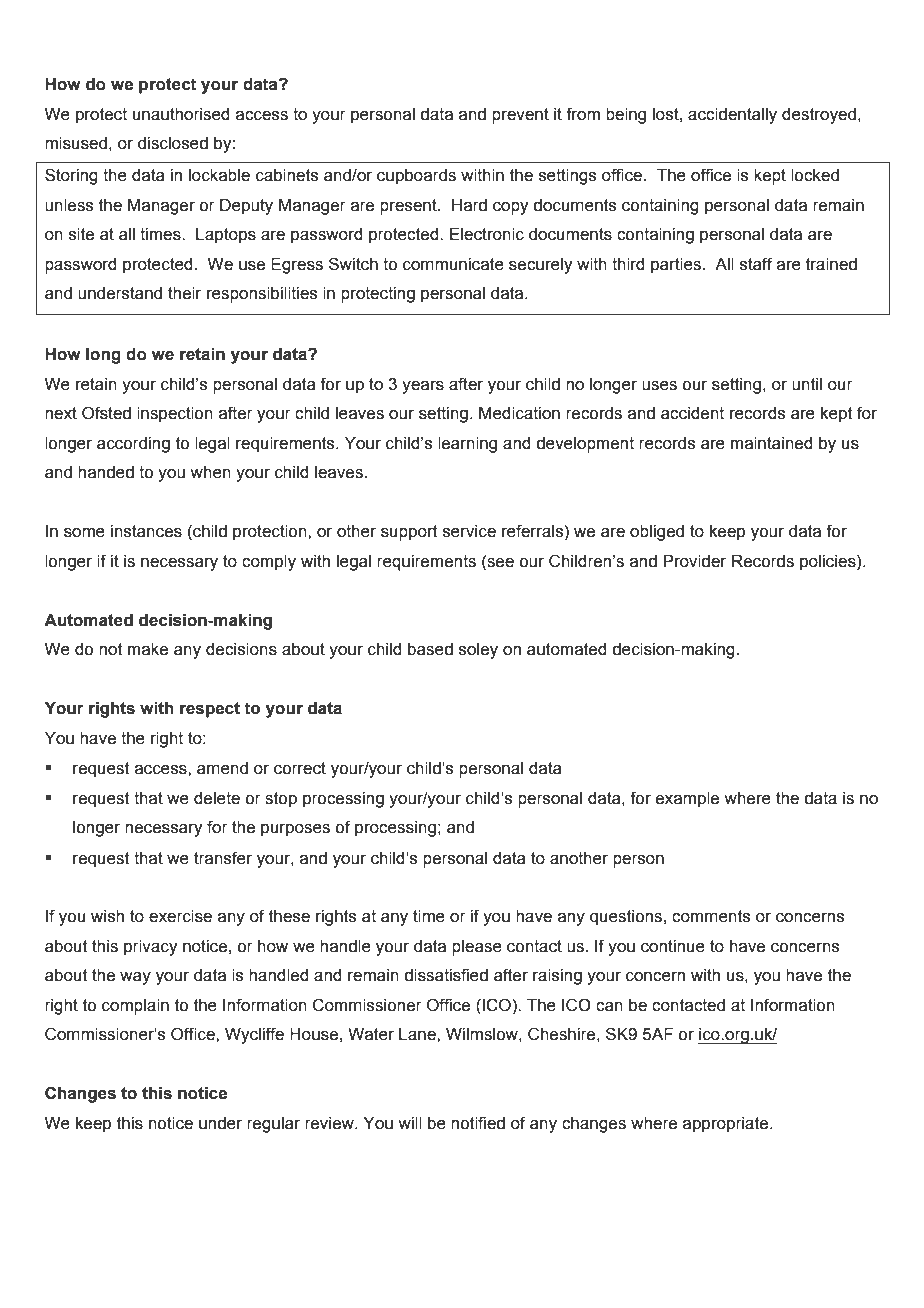 This screenshot has width=924, height=1308. Describe the element at coordinates (727, 1125) in the screenshot. I see `appropriate` at that location.
